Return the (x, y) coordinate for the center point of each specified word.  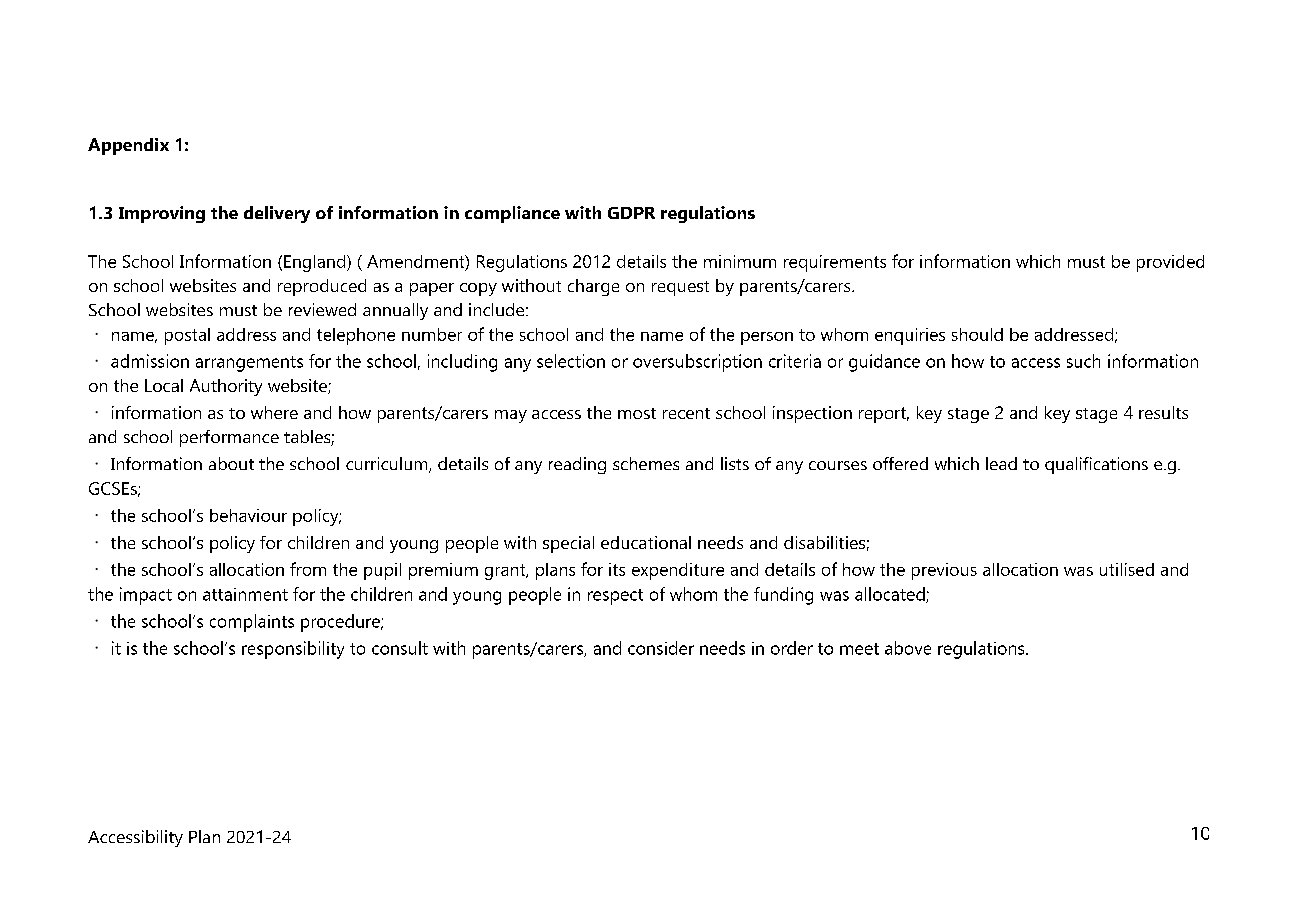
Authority (226, 387)
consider (661, 648)
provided (1170, 263)
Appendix (128, 146)
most (637, 413)
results (1163, 412)
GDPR (631, 213)
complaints (252, 623)
